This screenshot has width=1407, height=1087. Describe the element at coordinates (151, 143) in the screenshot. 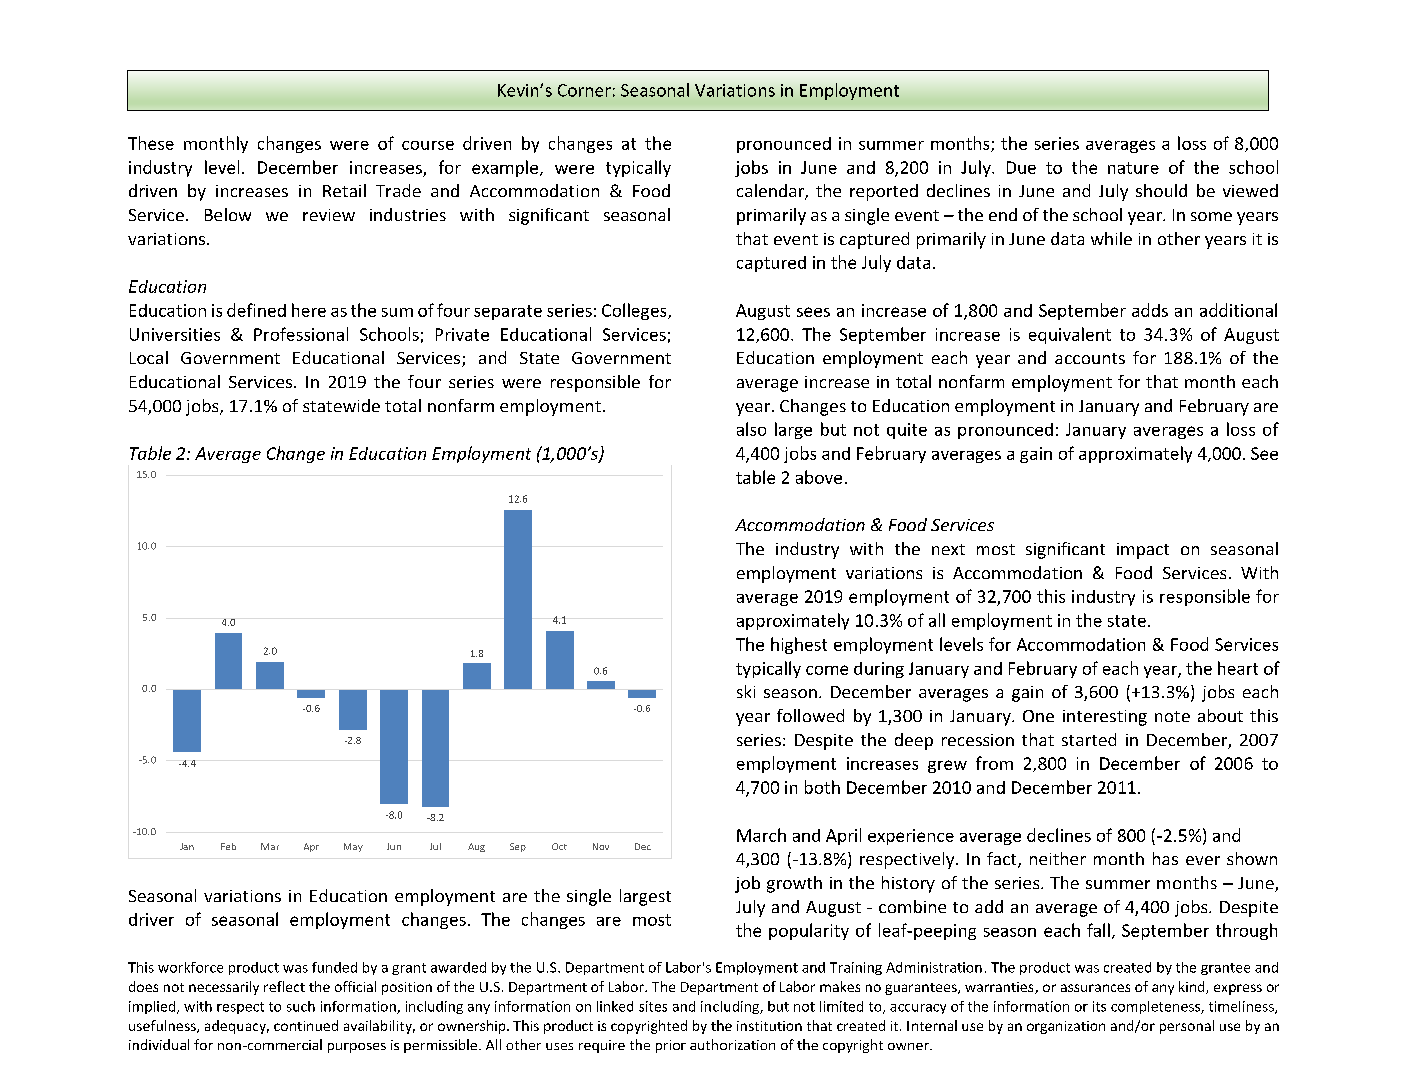

I see `These` at that location.
